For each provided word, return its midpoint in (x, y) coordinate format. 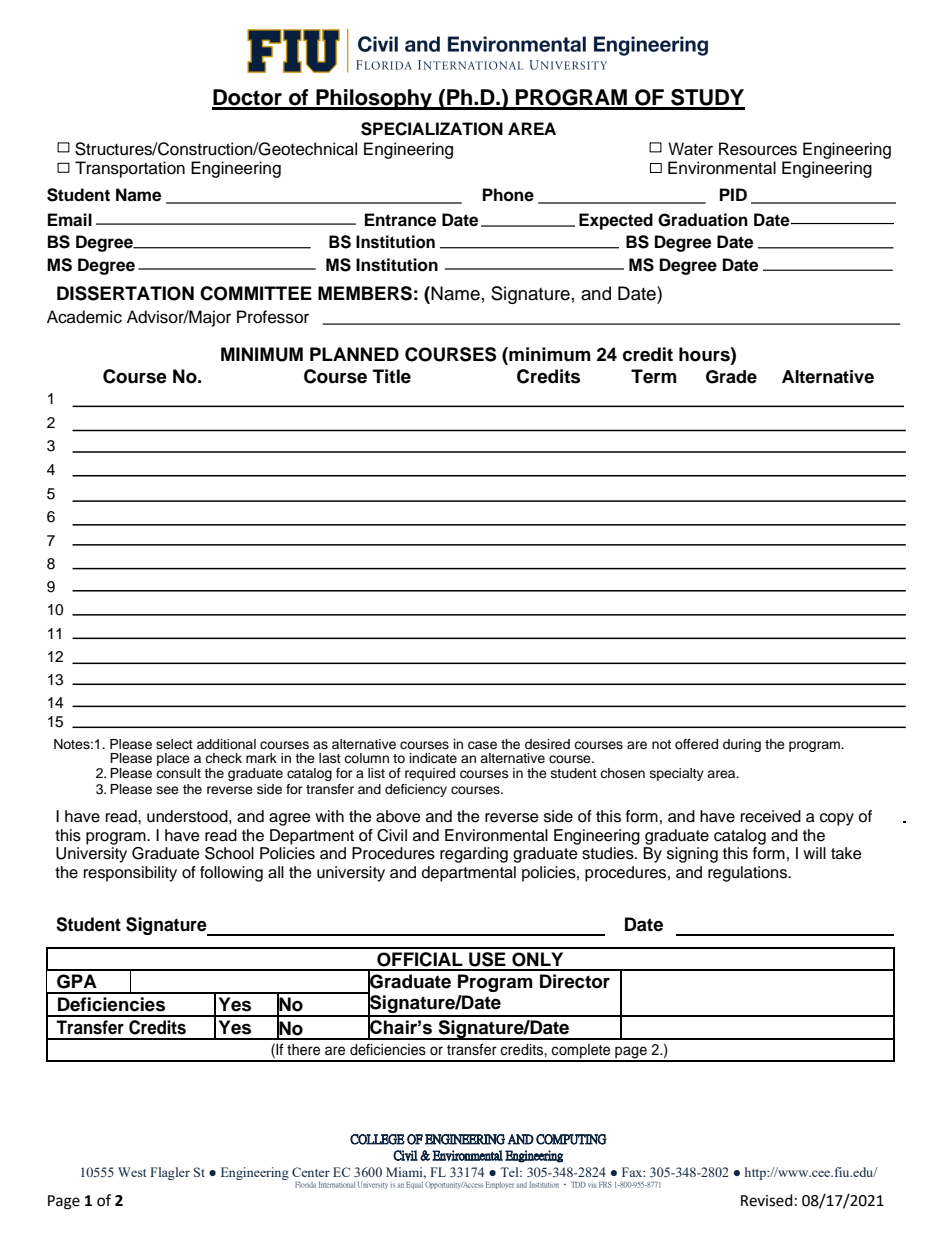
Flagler (170, 1173)
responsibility (130, 874)
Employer (500, 1185)
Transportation (130, 169)
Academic (84, 317)
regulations (748, 874)
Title (392, 376)
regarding (474, 855)
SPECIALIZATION (432, 129)
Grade (731, 377)
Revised (767, 1200)
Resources (758, 149)
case (482, 745)
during (742, 745)
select (174, 744)
